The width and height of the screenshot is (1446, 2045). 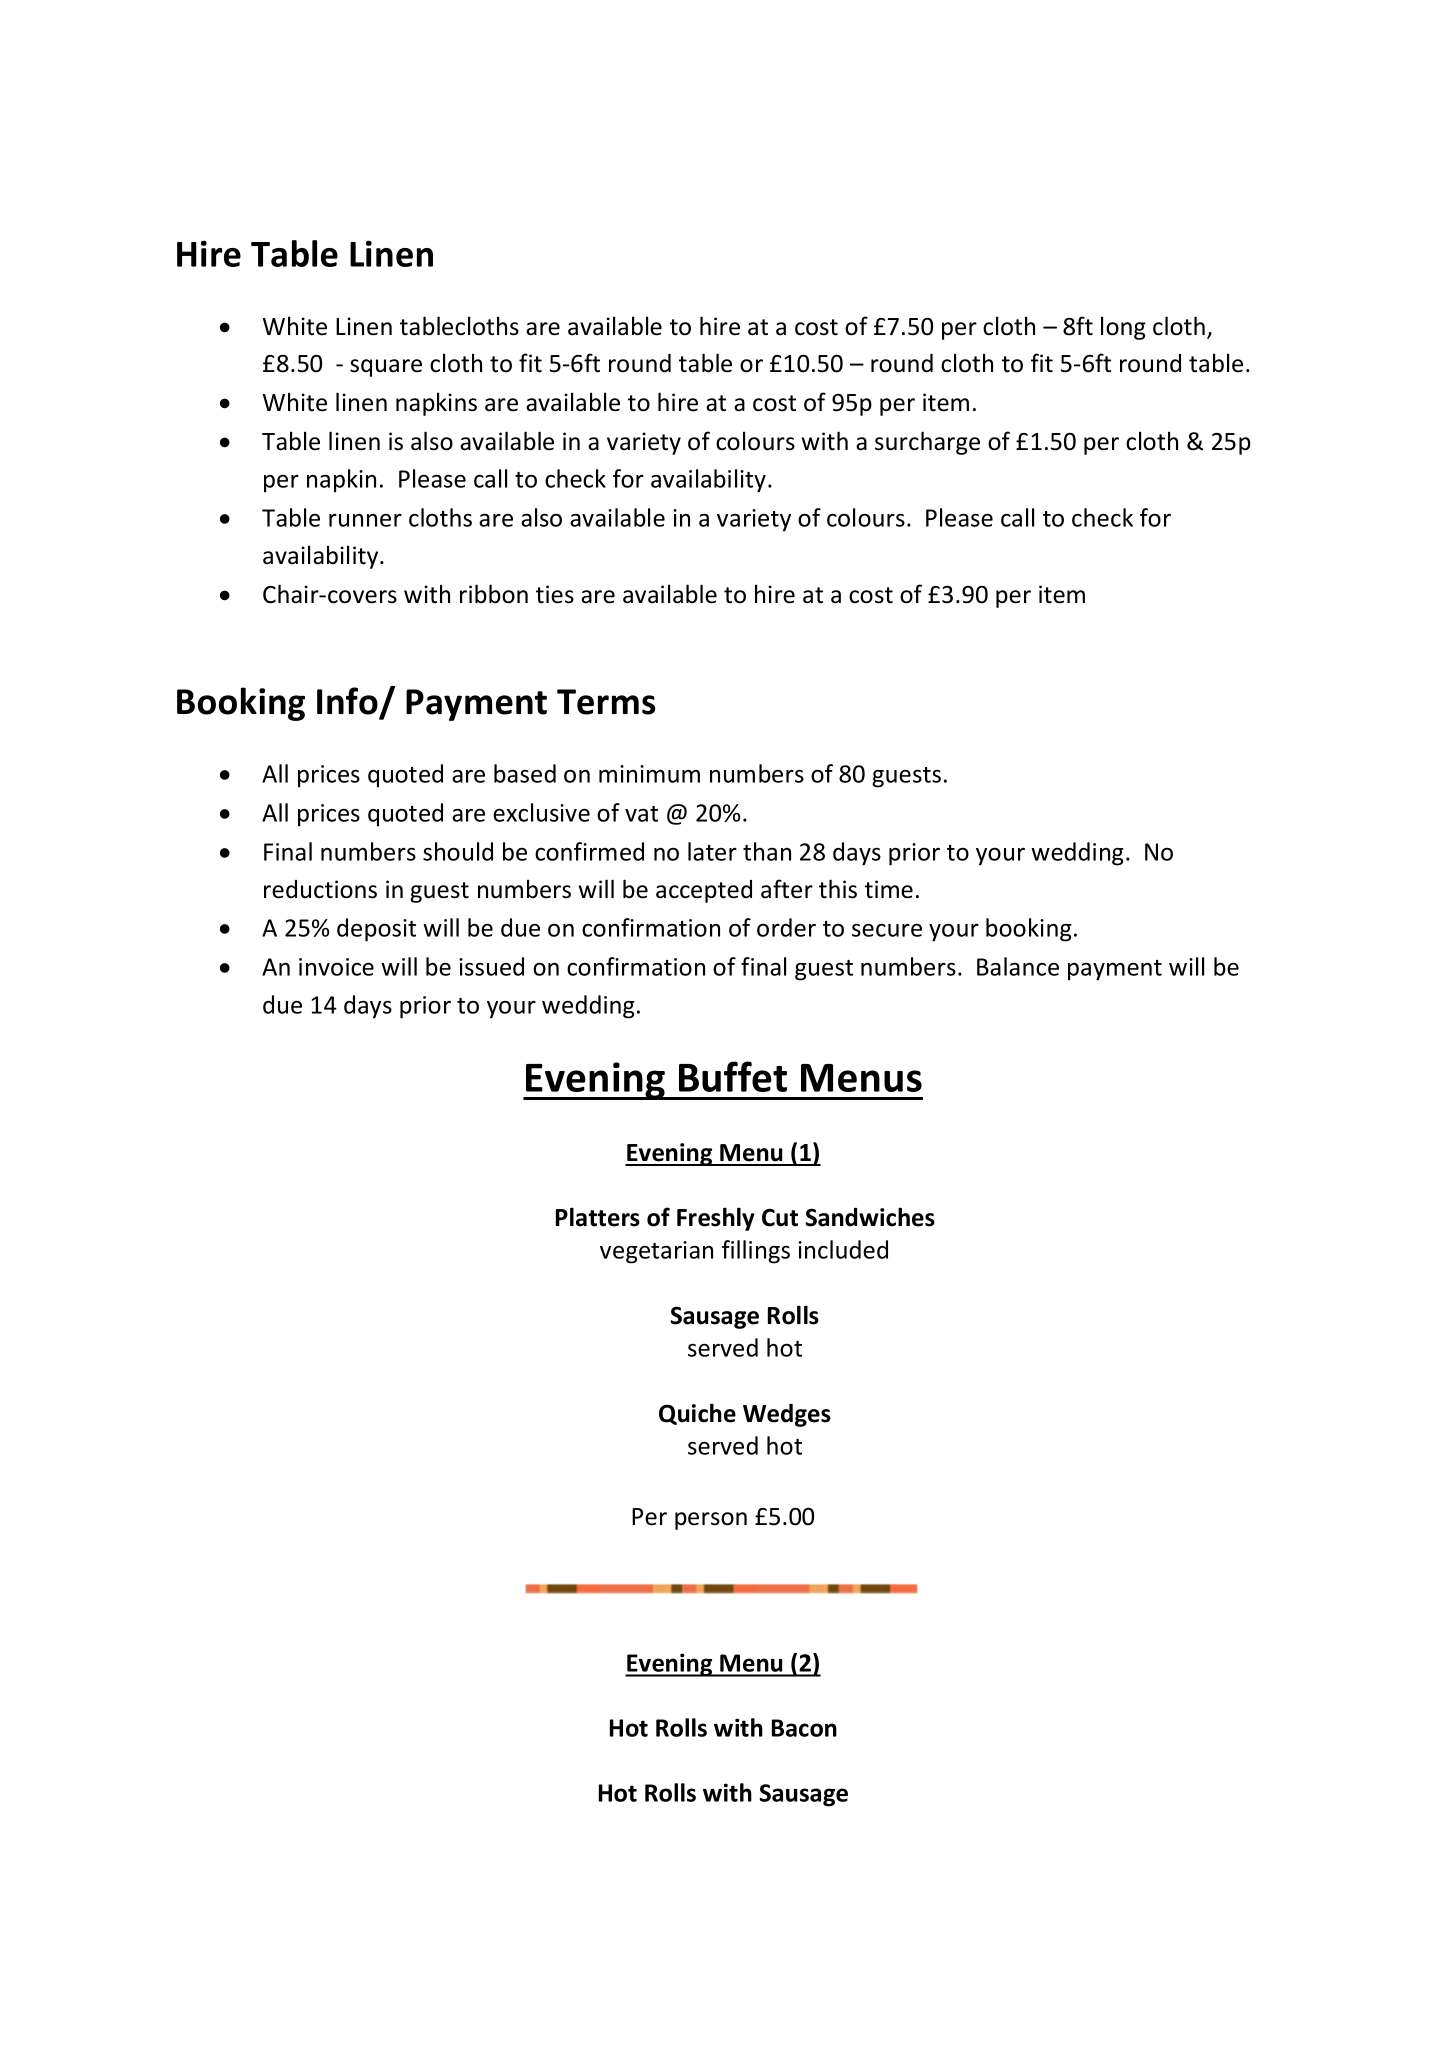 What do you see at coordinates (1018, 966) in the screenshot?
I see `Balance` at bounding box center [1018, 966].
